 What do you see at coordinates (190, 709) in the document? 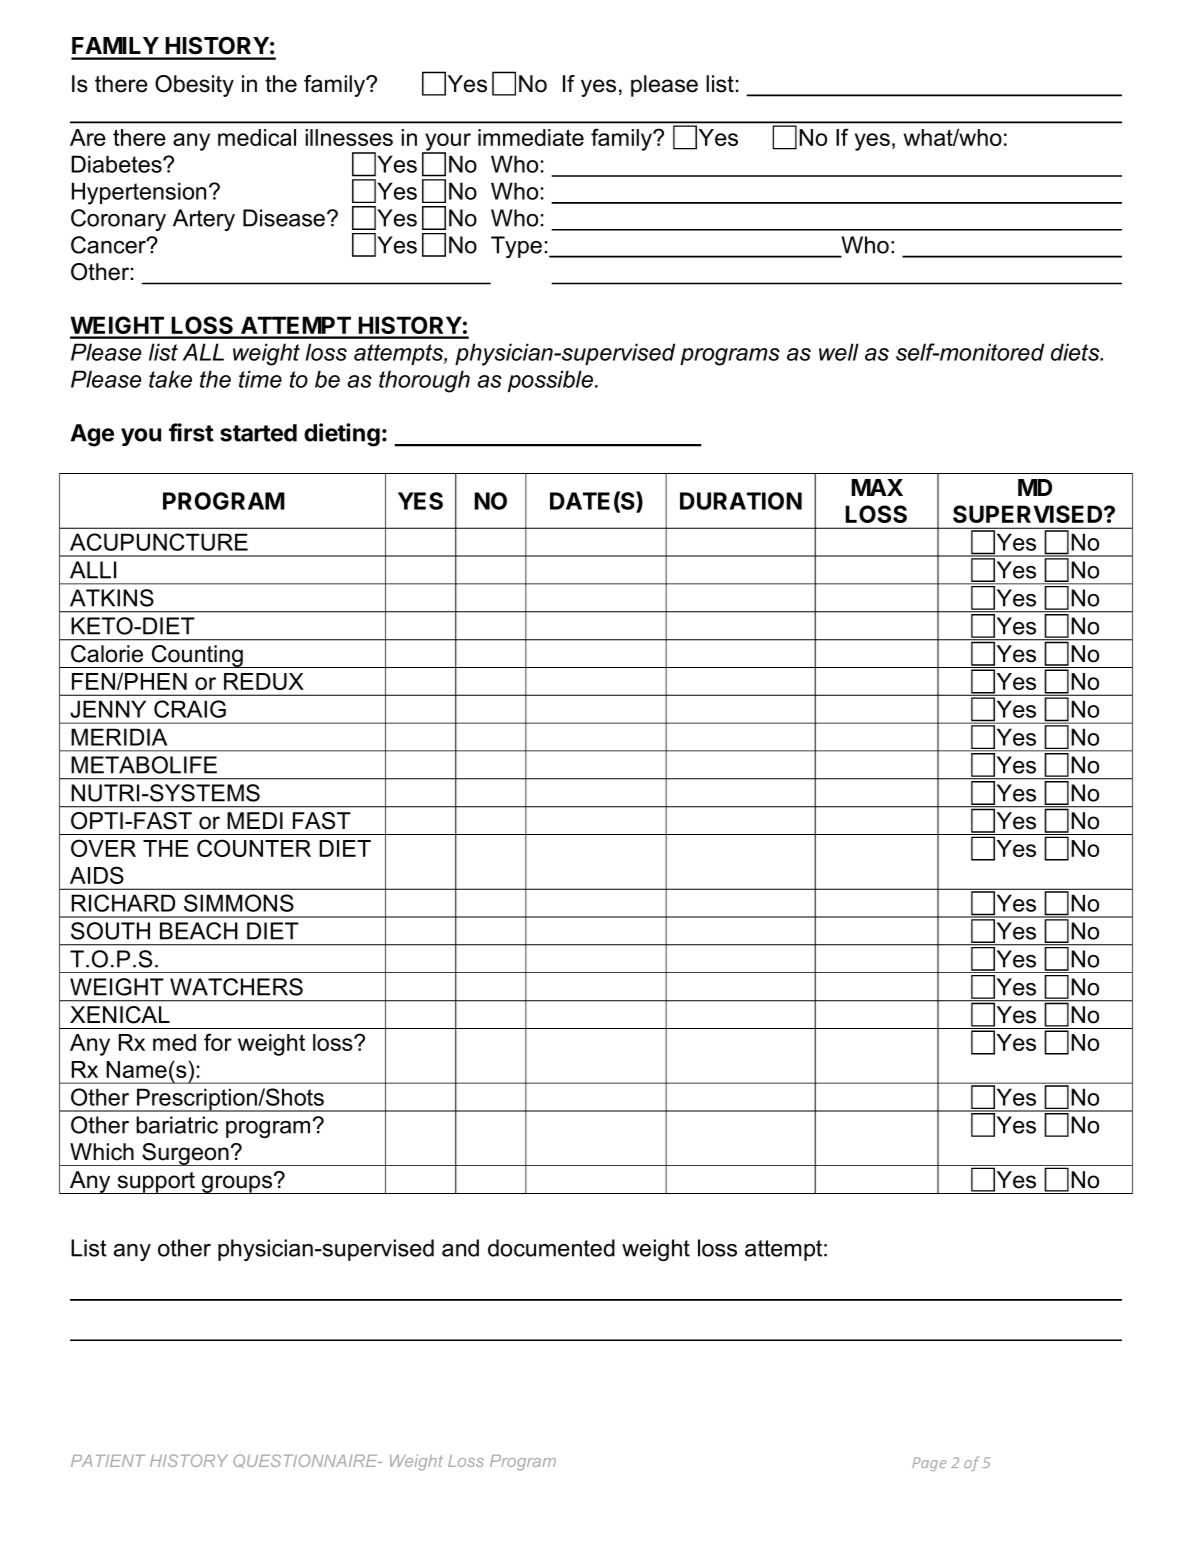
I see `CRAIG` at bounding box center [190, 709].
